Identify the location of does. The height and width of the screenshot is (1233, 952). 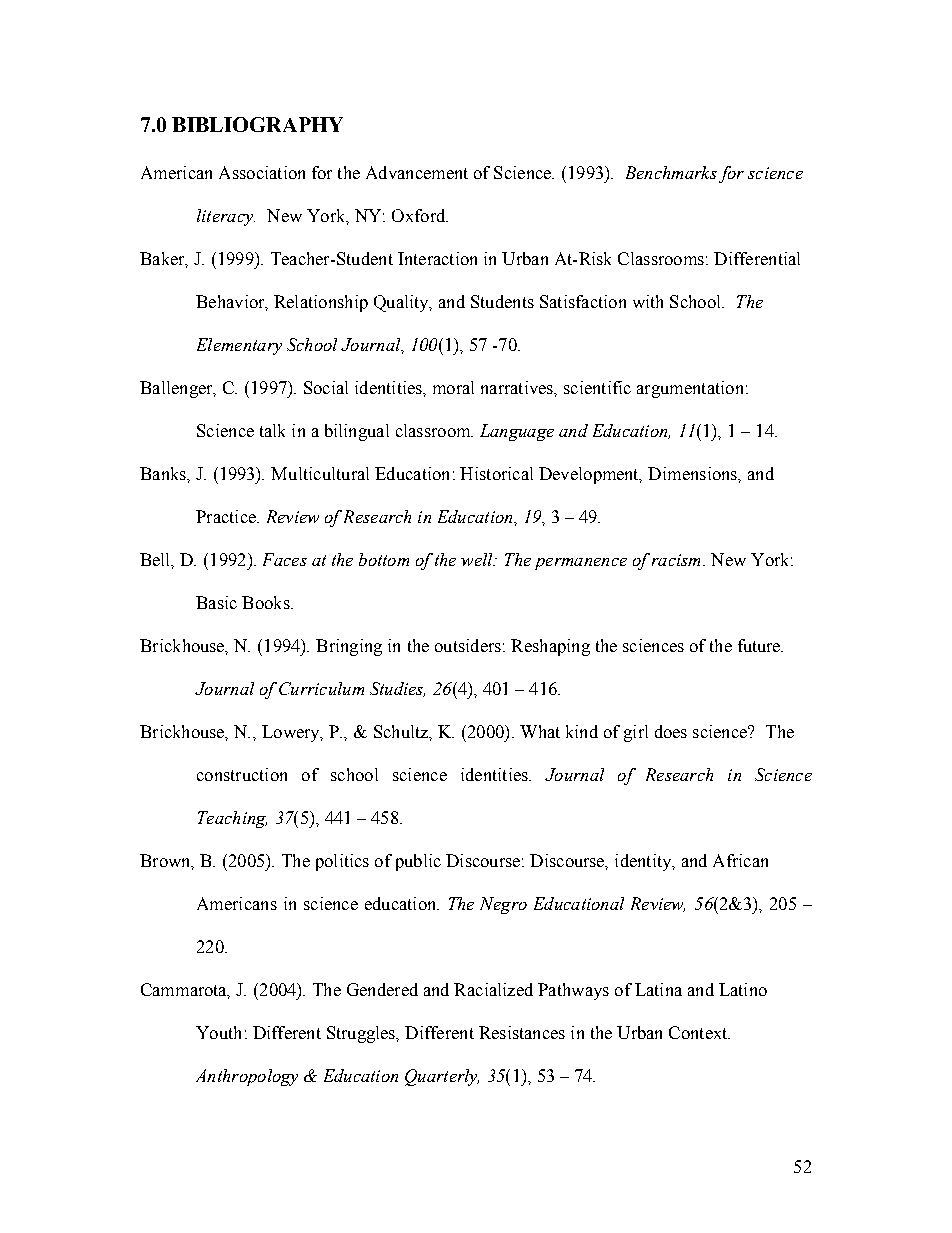
(671, 731).
